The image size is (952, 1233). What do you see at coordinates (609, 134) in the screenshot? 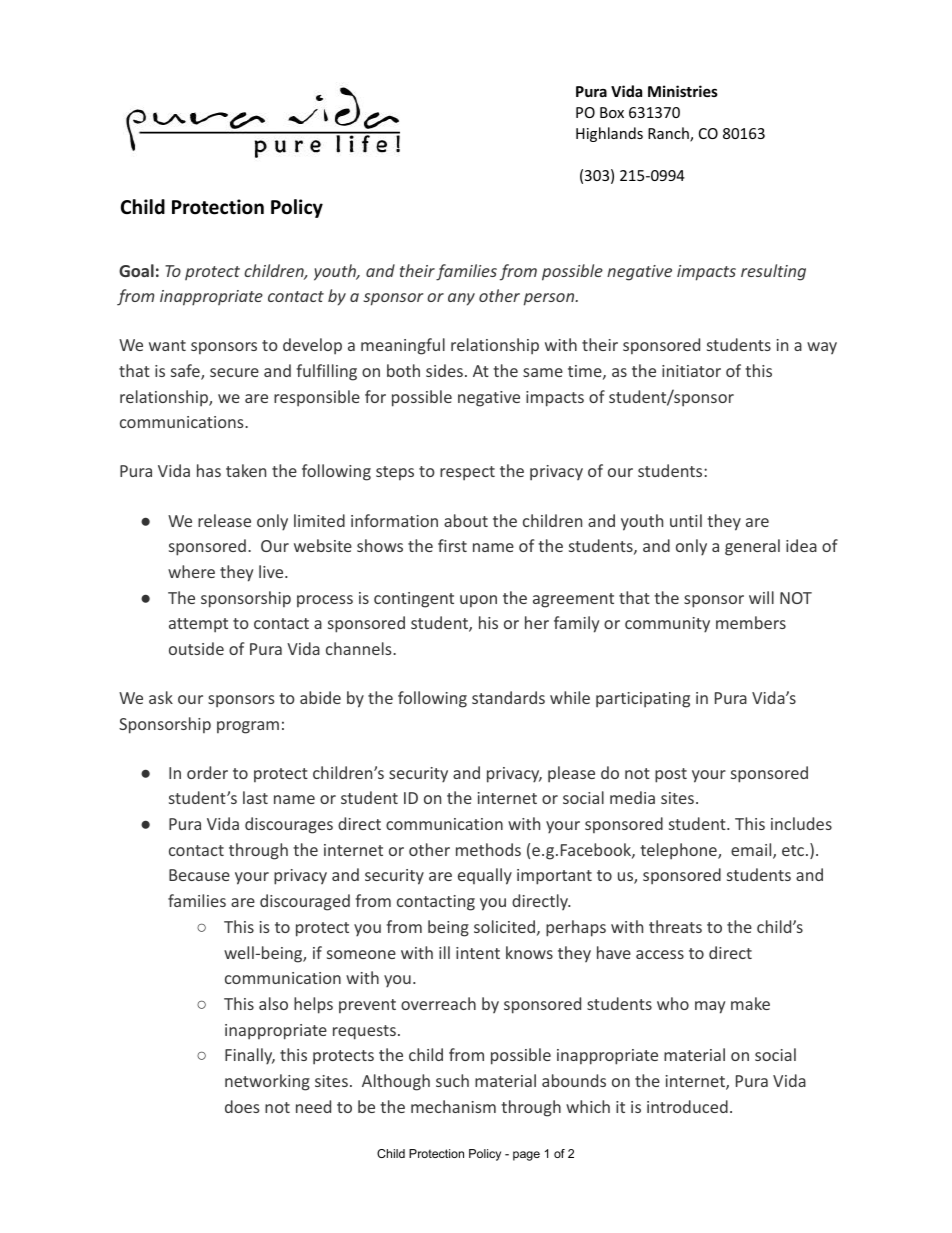
I see `Highlands` at bounding box center [609, 134].
